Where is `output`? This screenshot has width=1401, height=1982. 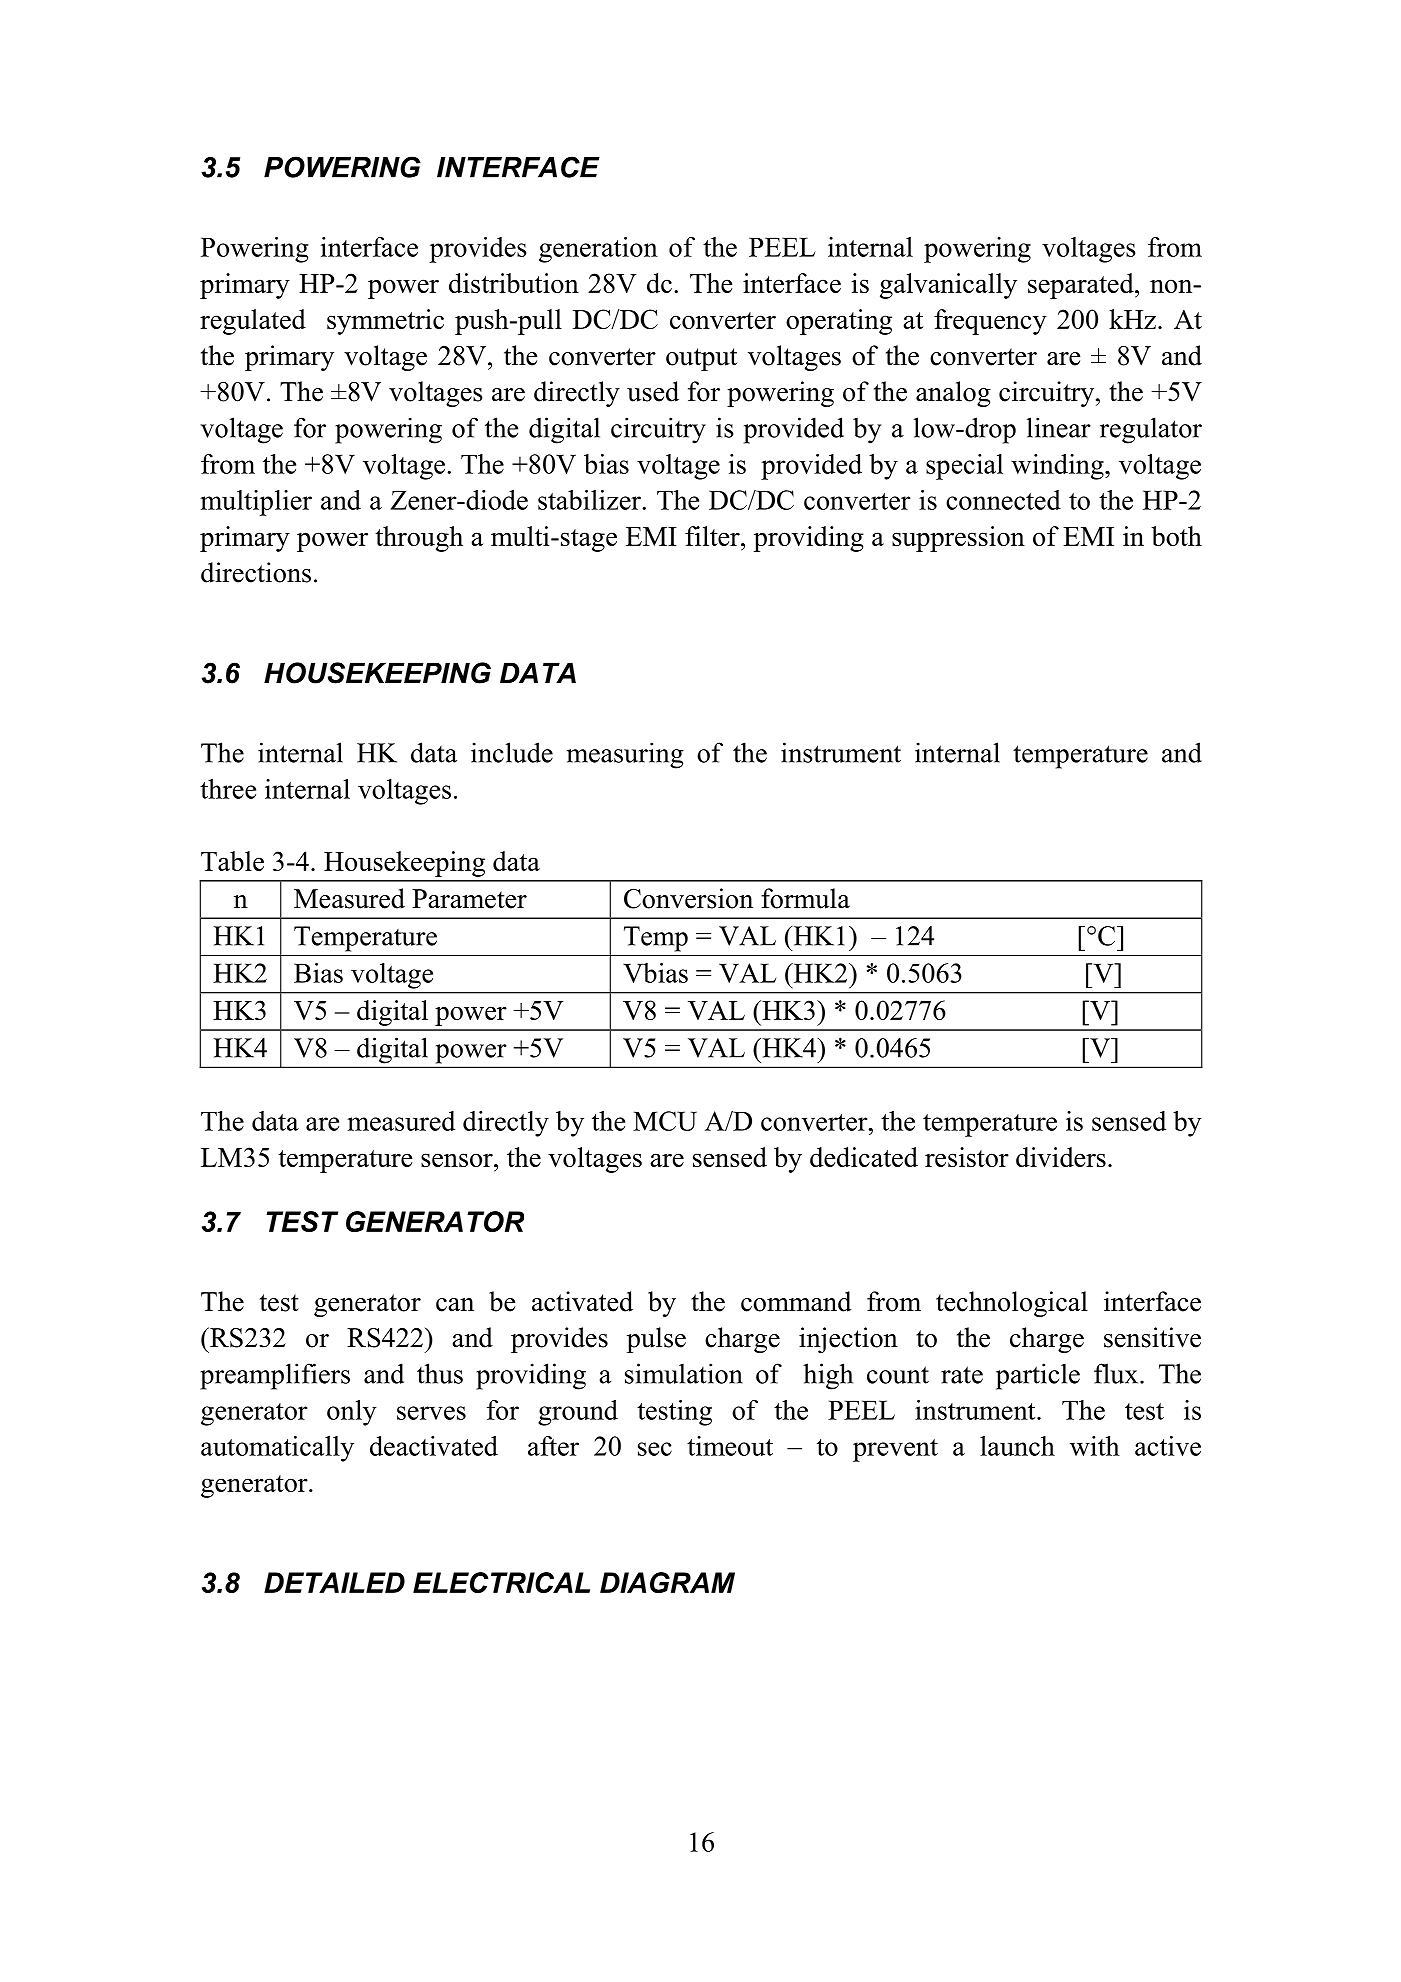
output is located at coordinates (701, 359).
